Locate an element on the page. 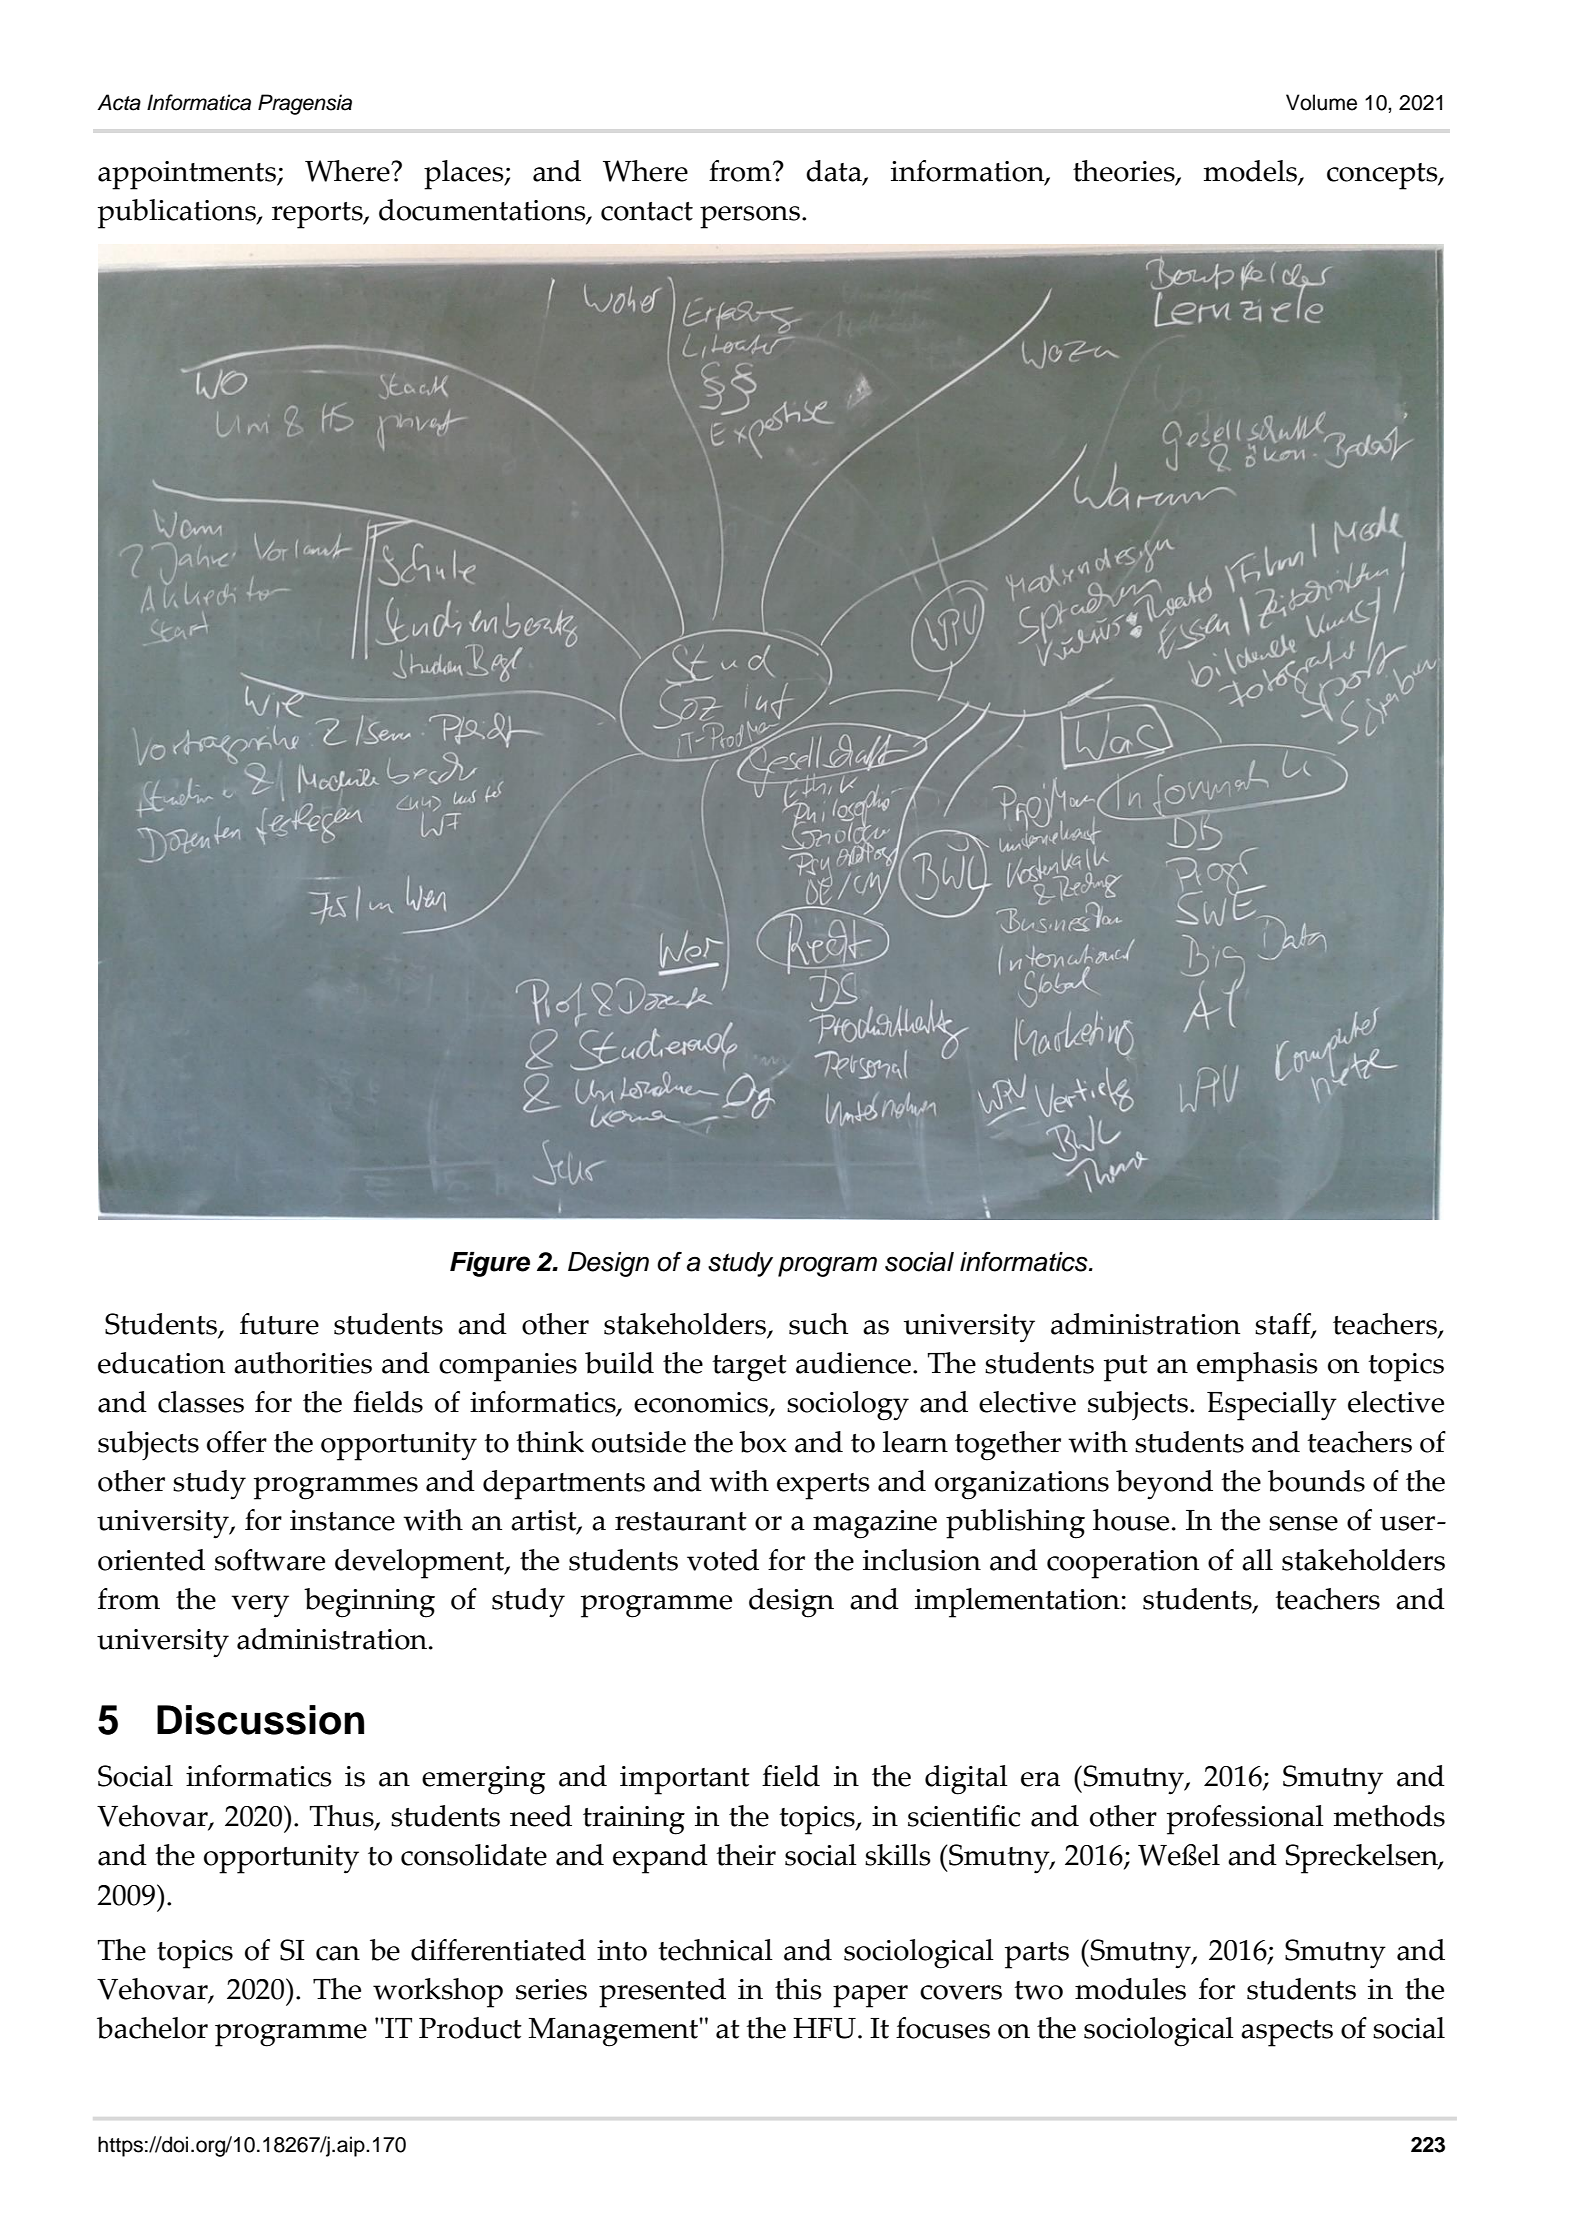 The height and width of the image is (2231, 1577). can is located at coordinates (338, 1953).
